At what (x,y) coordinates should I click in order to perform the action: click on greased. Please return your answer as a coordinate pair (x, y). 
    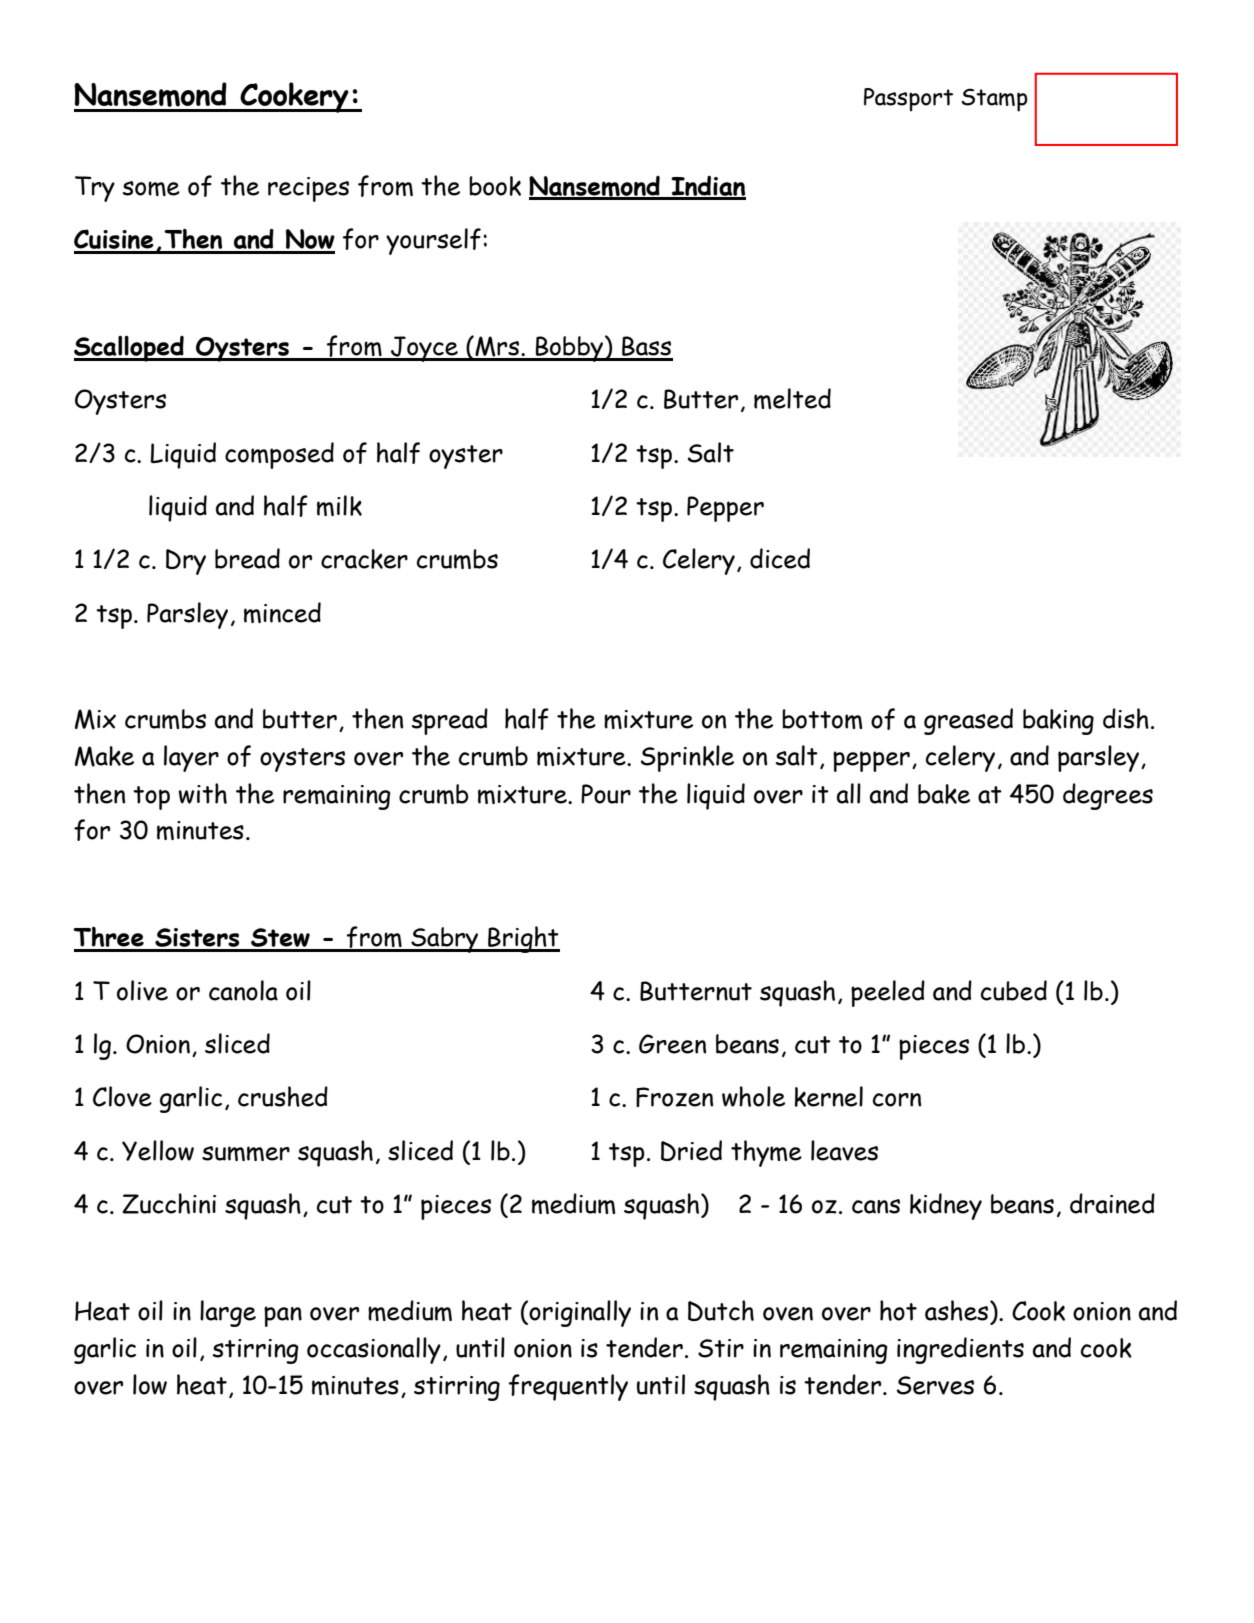
    Looking at the image, I should click on (968, 721).
